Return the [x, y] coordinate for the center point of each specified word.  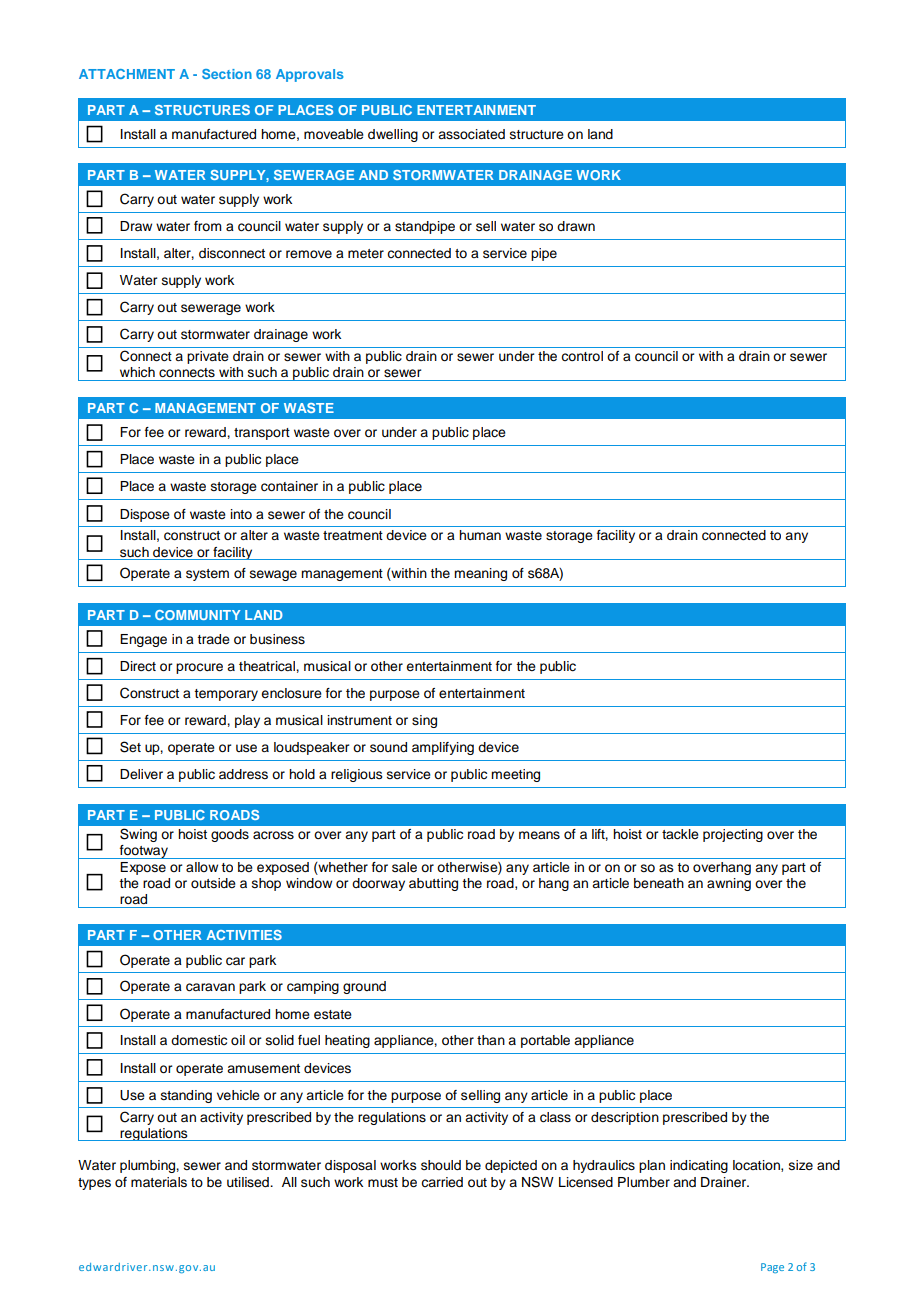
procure [199, 668]
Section [227, 74]
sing [424, 721]
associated [471, 134]
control [582, 356]
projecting [733, 835]
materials [159, 1182]
